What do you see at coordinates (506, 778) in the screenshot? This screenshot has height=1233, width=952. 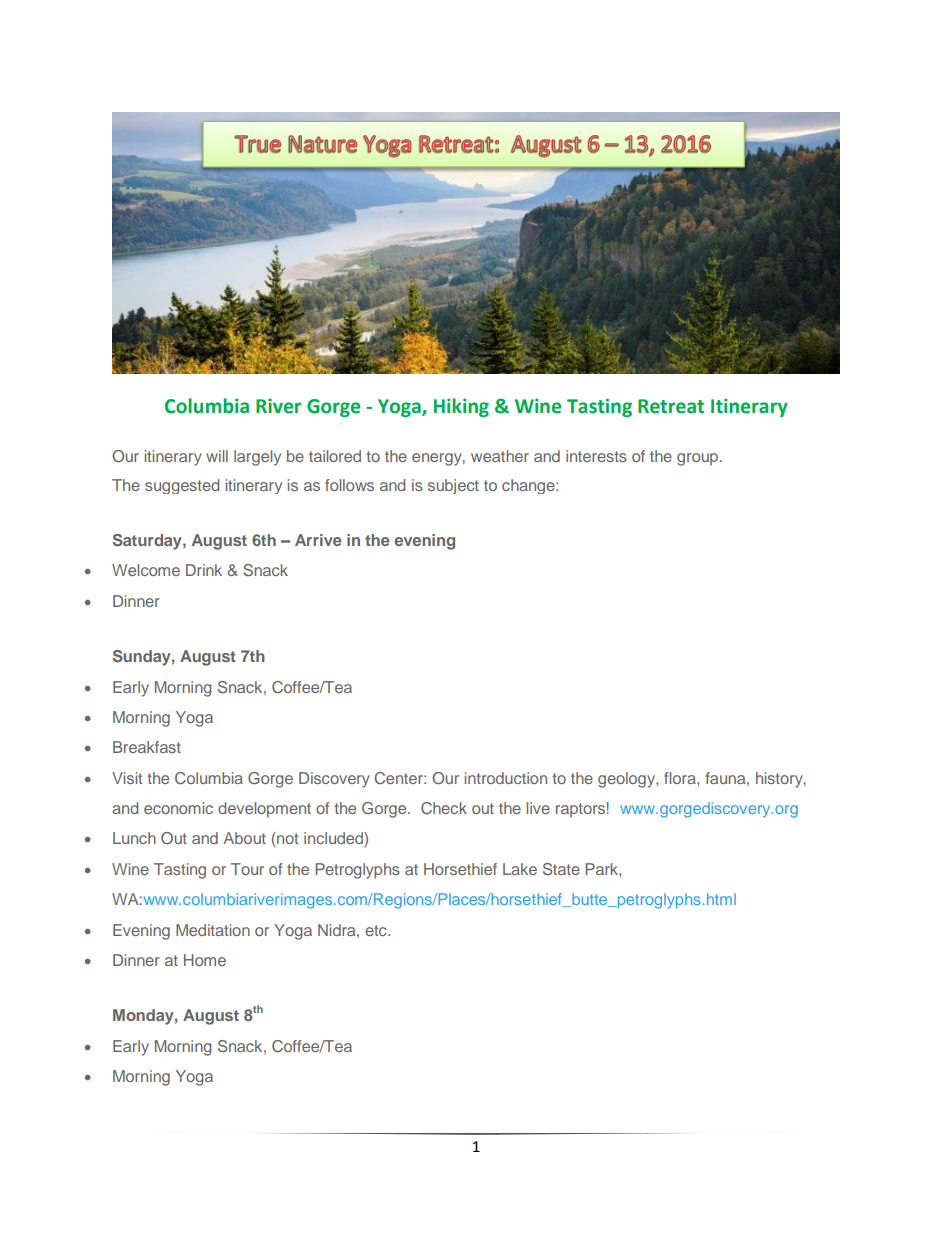 I see `introduction` at bounding box center [506, 778].
